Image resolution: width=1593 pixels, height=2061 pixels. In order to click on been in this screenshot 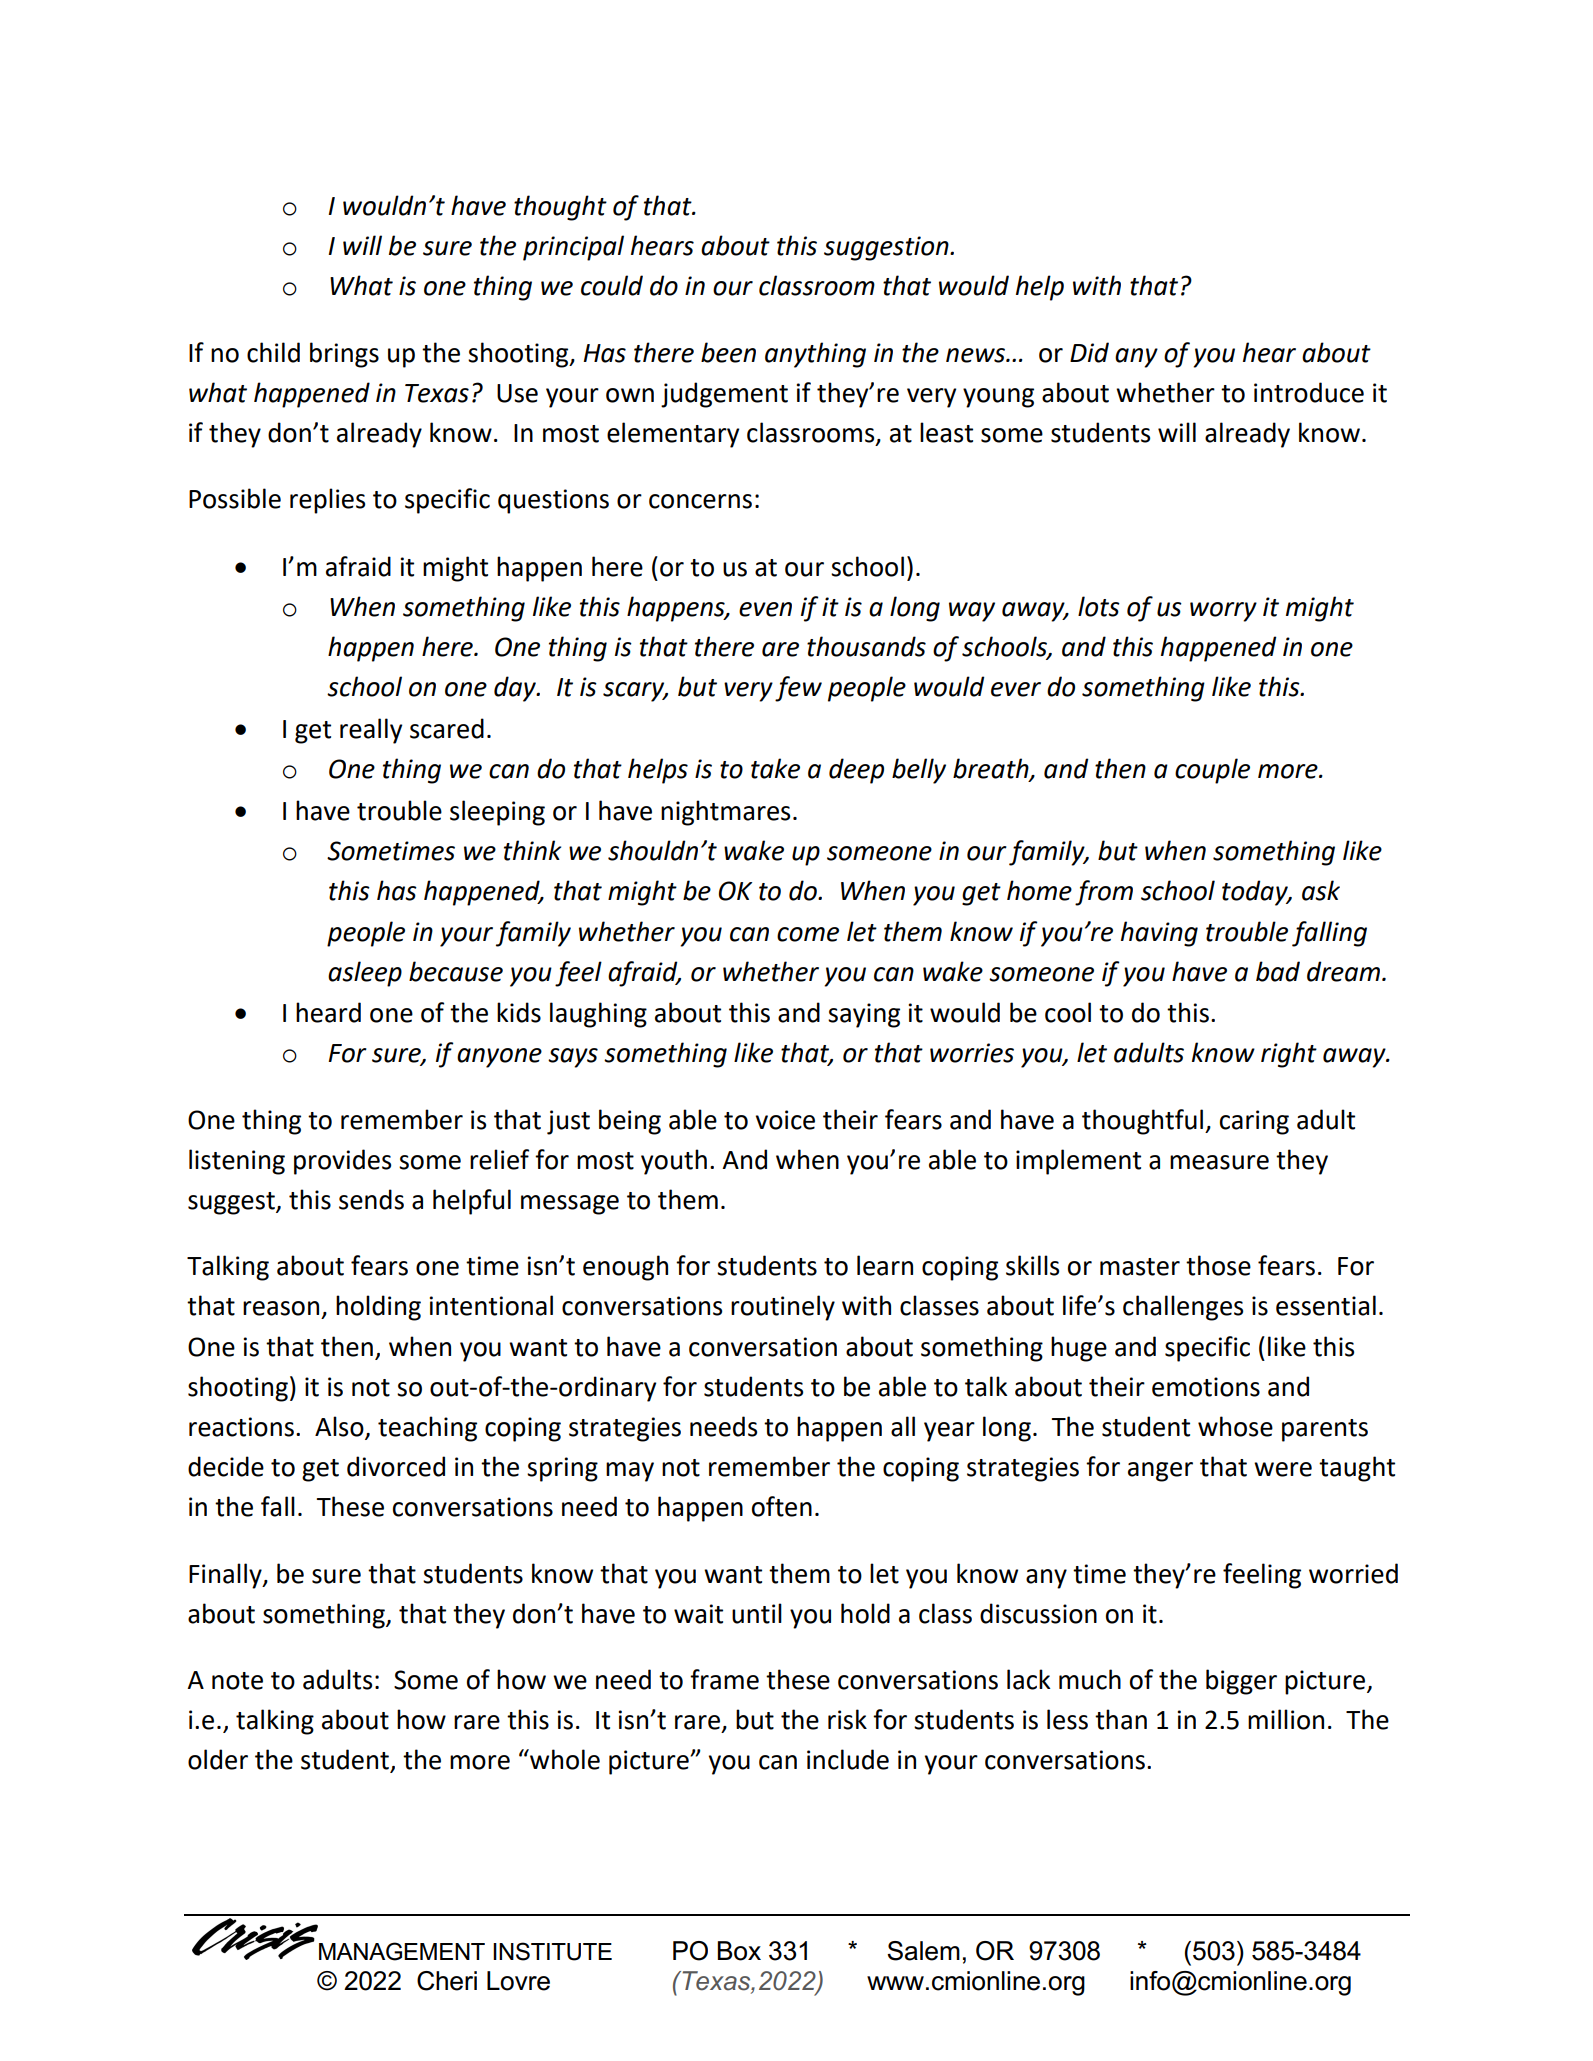, I will do `click(728, 352)`.
